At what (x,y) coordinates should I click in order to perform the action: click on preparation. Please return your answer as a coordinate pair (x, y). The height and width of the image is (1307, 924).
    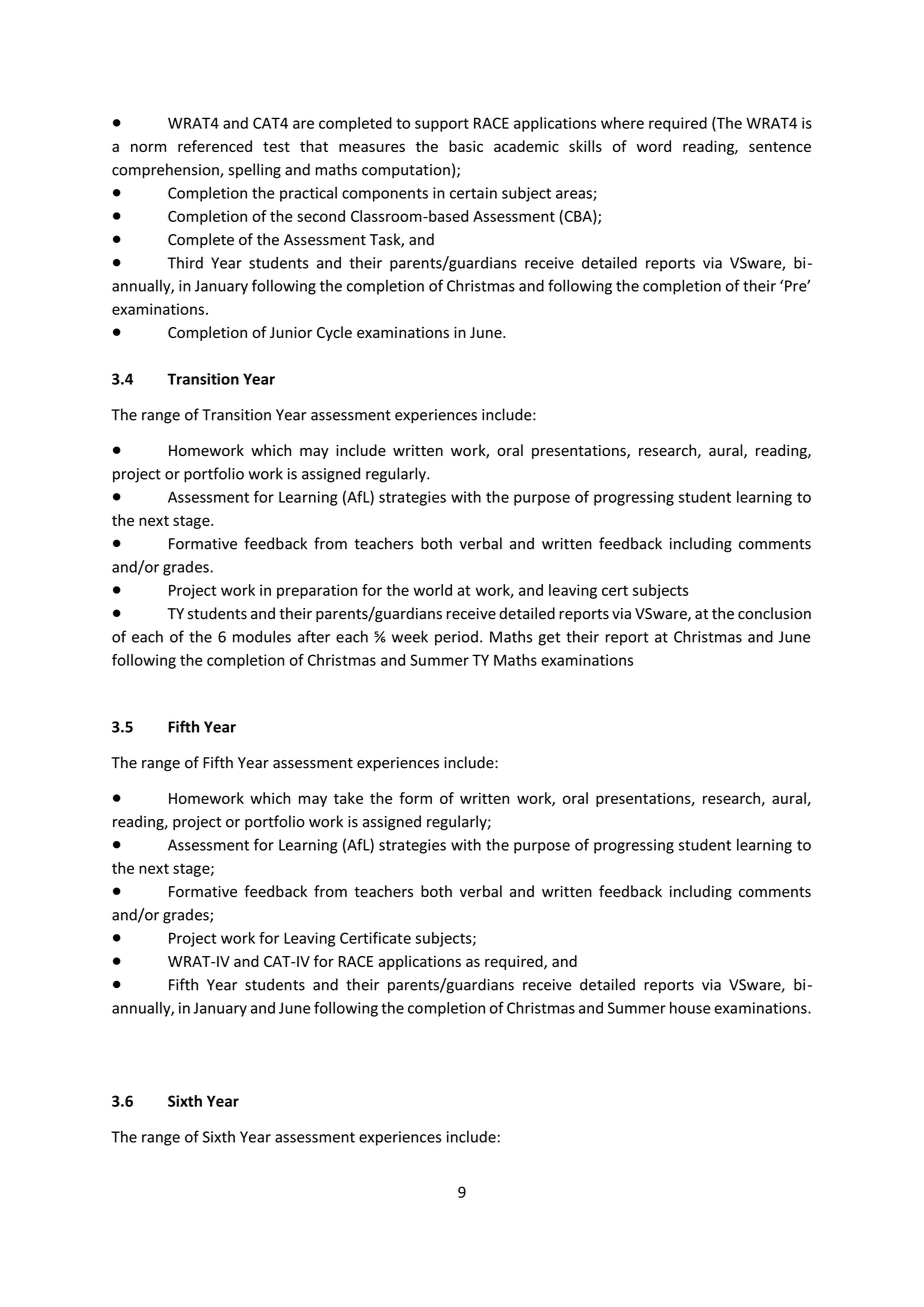
    Looking at the image, I should click on (317, 591).
